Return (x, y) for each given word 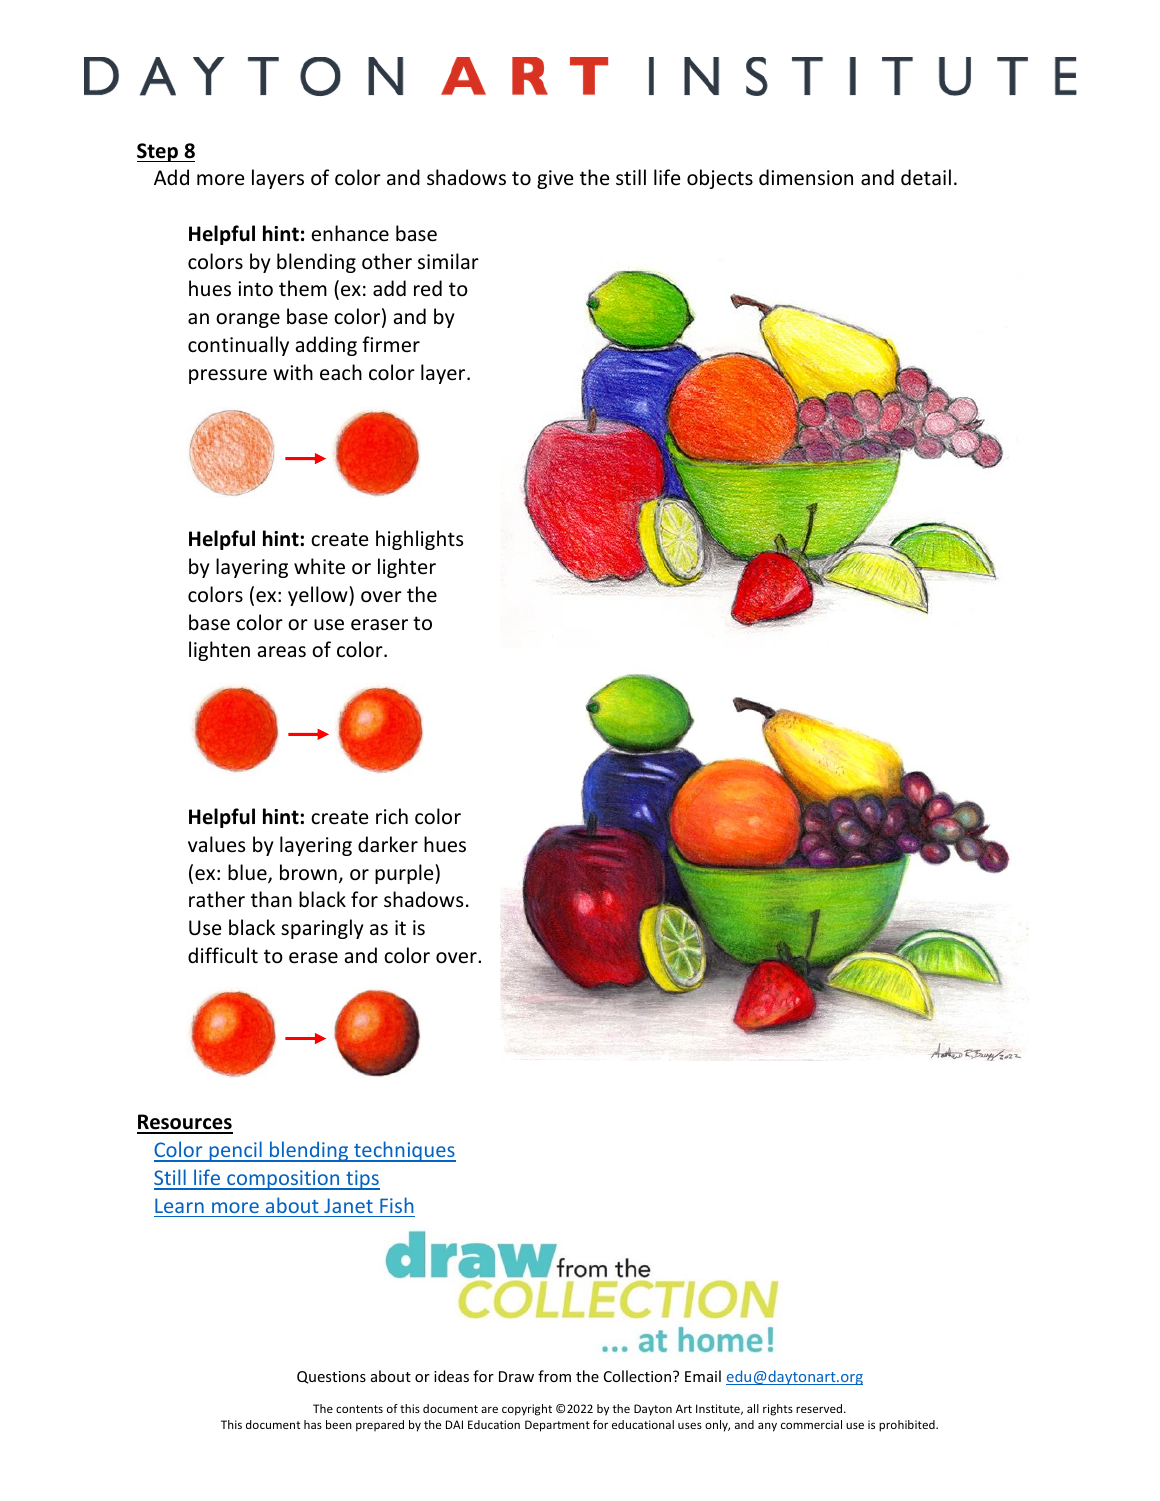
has (313, 1424)
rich (392, 816)
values (216, 844)
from (554, 1376)
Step (158, 152)
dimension (806, 177)
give (555, 179)
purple (405, 874)
